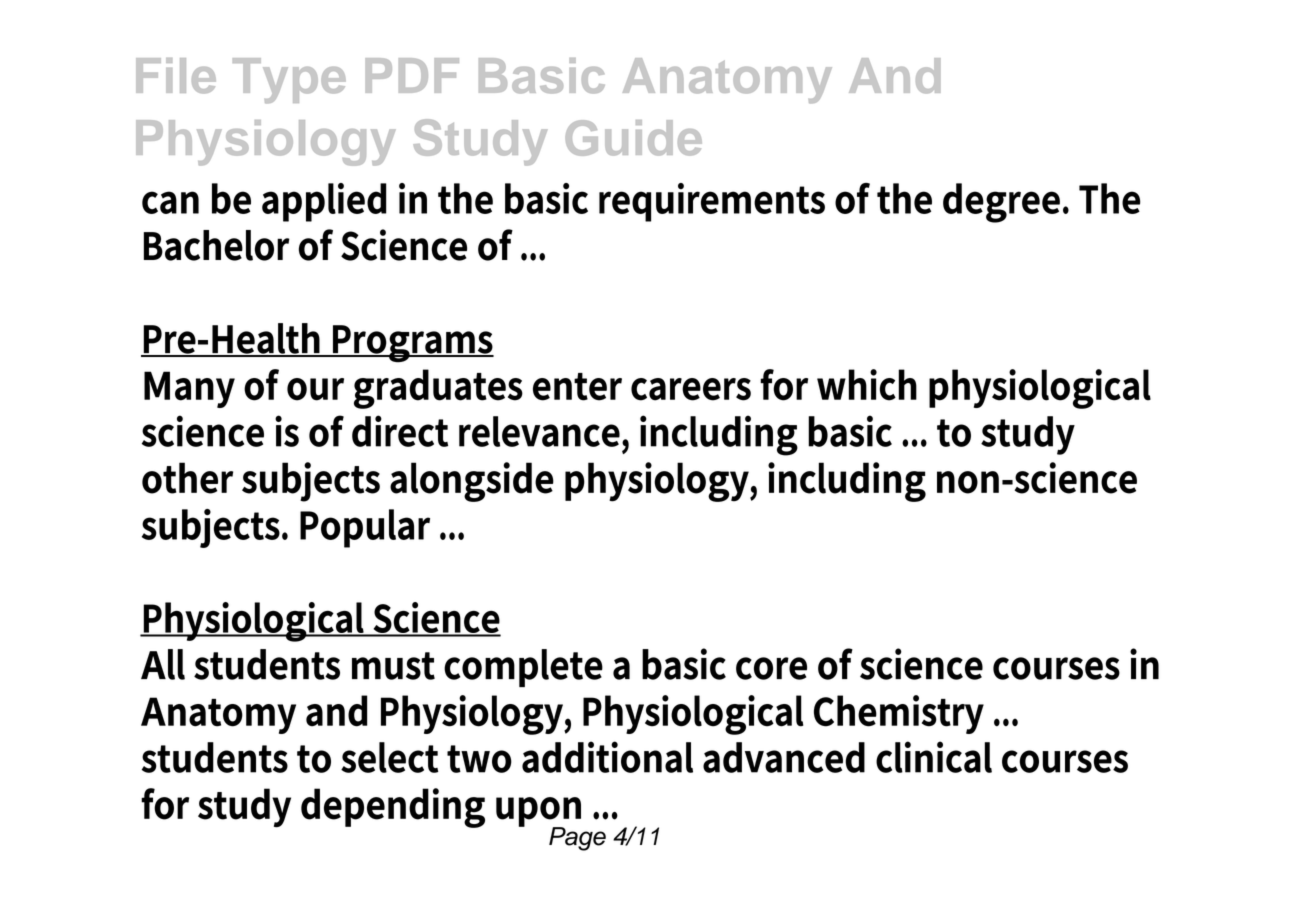  I want to click on upon, so click(538, 813).
